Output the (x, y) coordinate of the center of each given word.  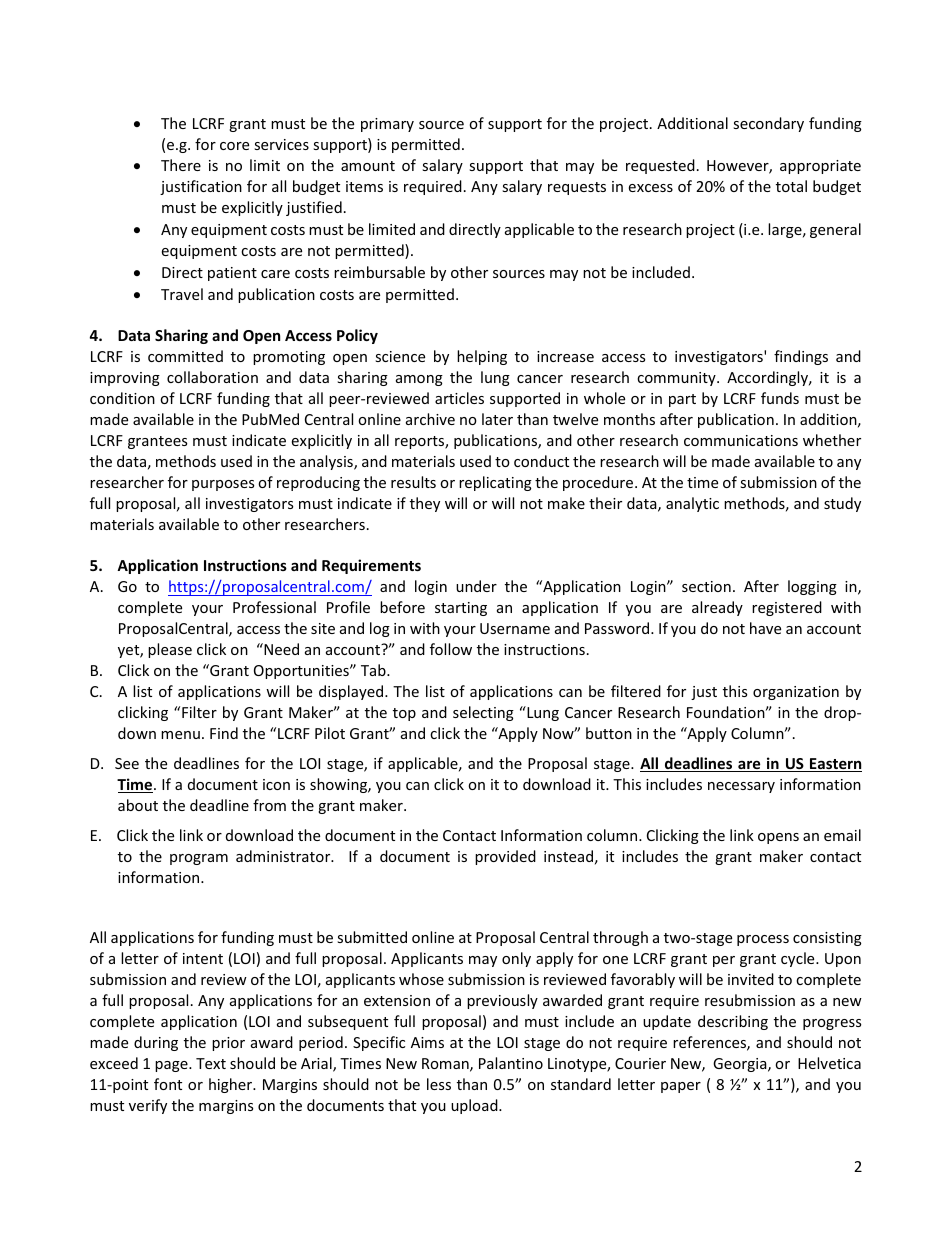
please (170, 650)
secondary (768, 124)
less (439, 1084)
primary (387, 125)
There (181, 165)
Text (211, 1063)
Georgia (741, 1065)
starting (461, 609)
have (765, 628)
